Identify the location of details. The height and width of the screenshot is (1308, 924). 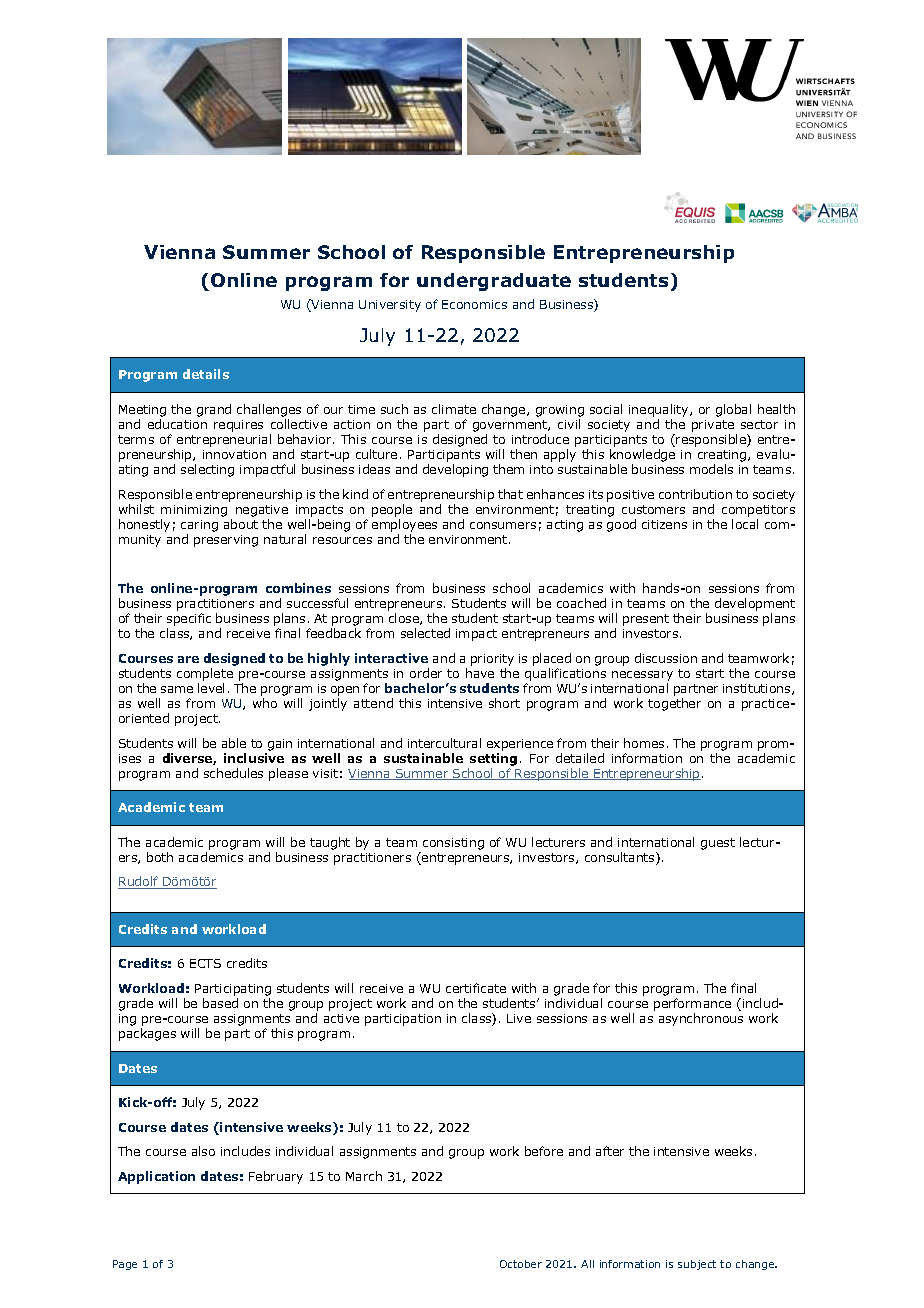
(206, 374).
